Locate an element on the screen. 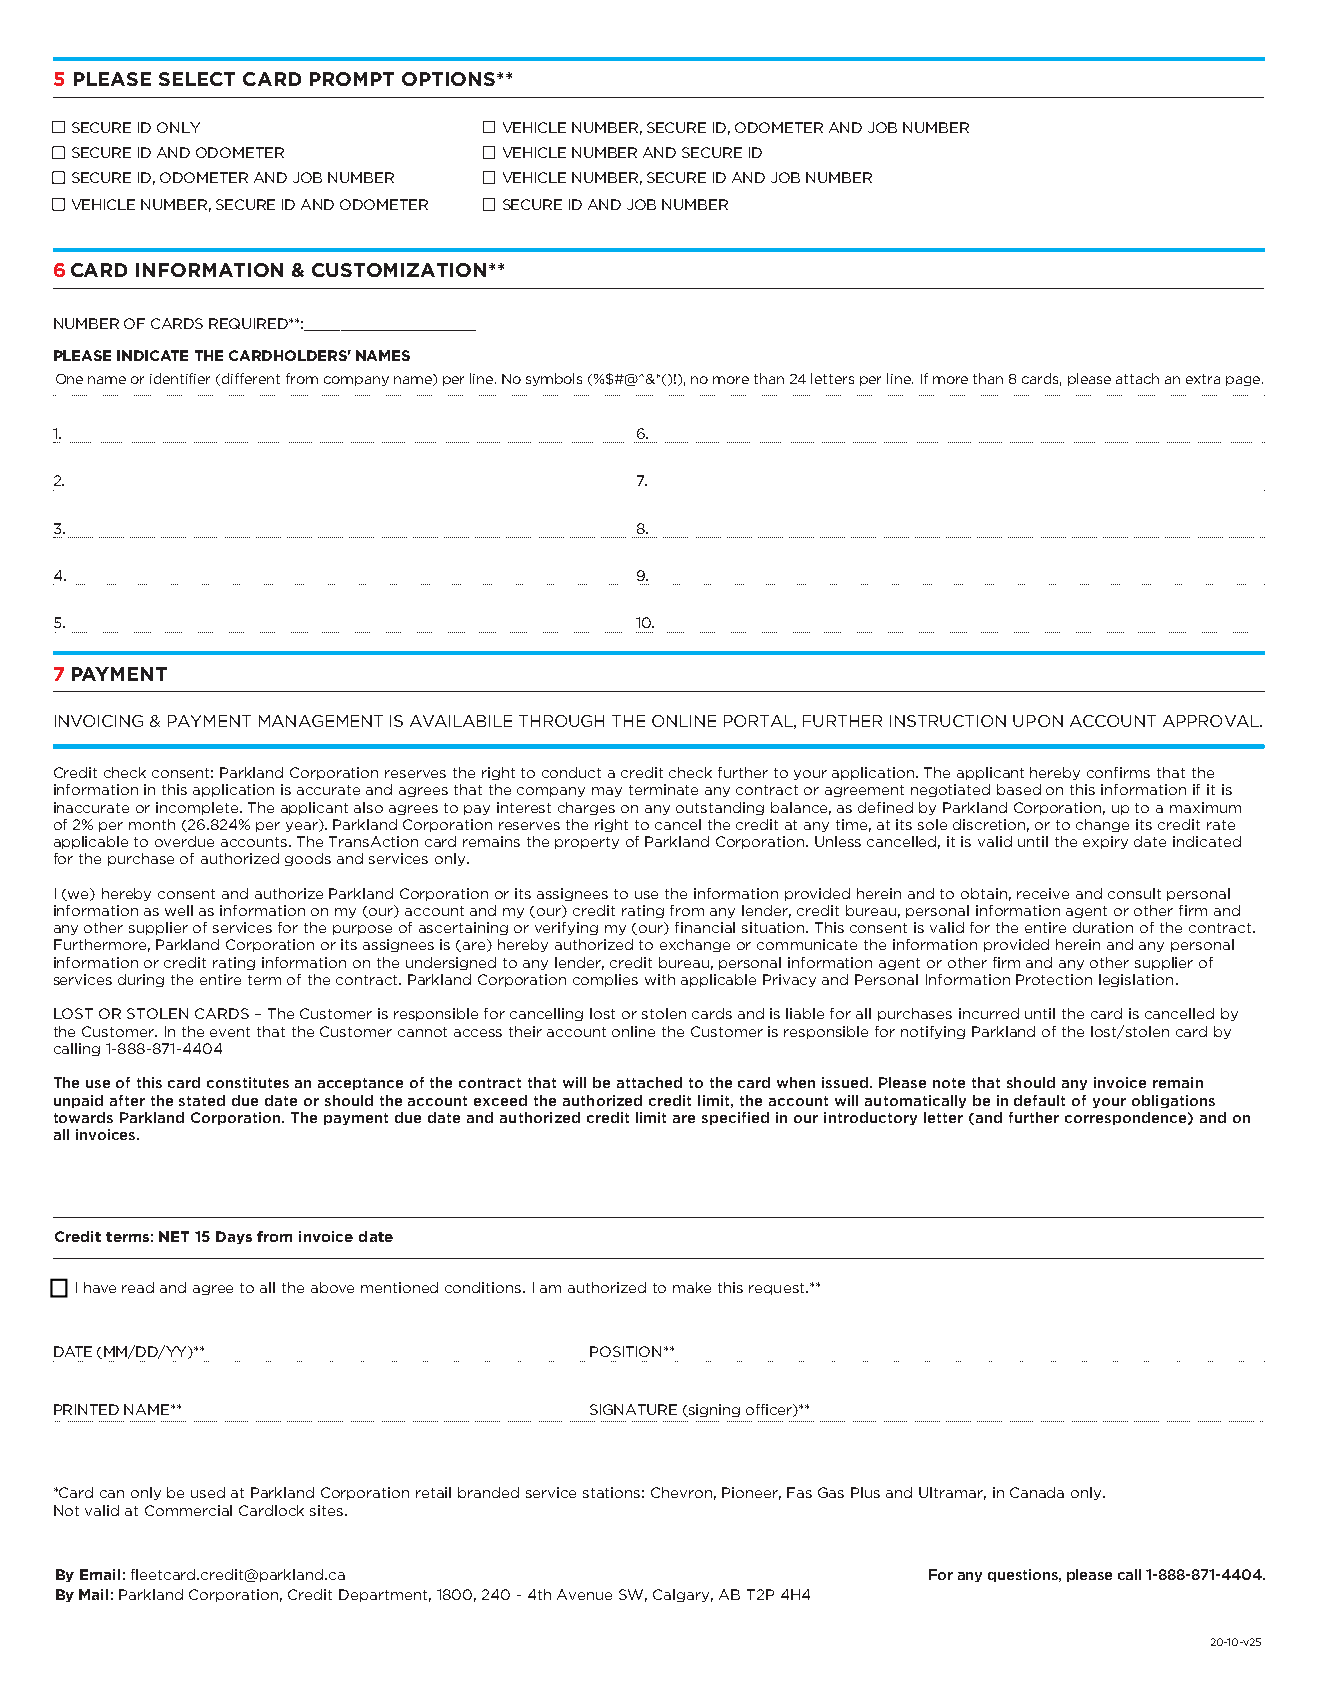 The height and width of the screenshot is (1706, 1318). Commercial is located at coordinates (188, 1510).
